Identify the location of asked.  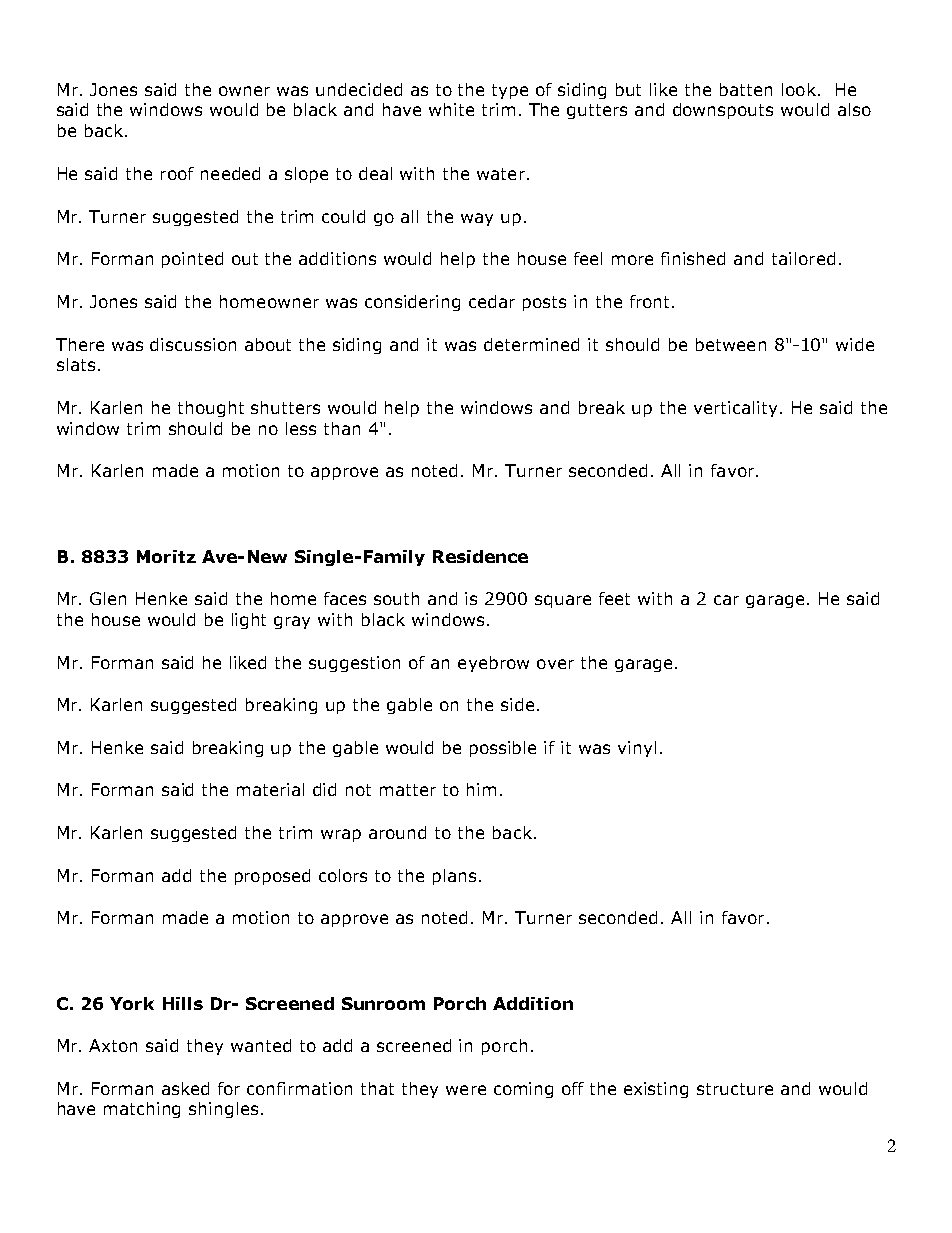
(185, 1088).
